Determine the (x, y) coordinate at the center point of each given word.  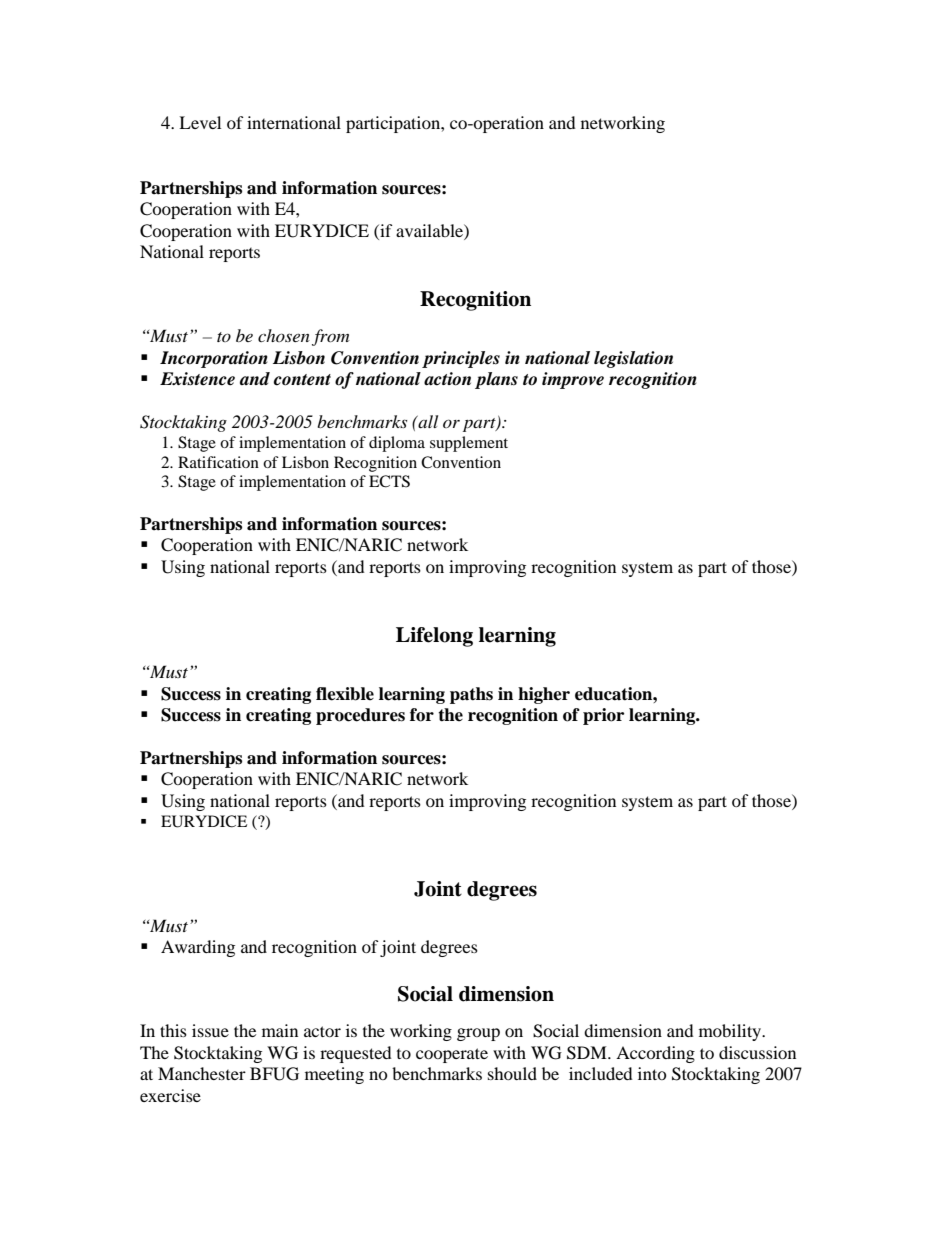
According (655, 1054)
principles (461, 359)
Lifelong (434, 637)
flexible (345, 694)
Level (200, 122)
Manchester (202, 1073)
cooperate (452, 1055)
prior (603, 716)
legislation (633, 359)
